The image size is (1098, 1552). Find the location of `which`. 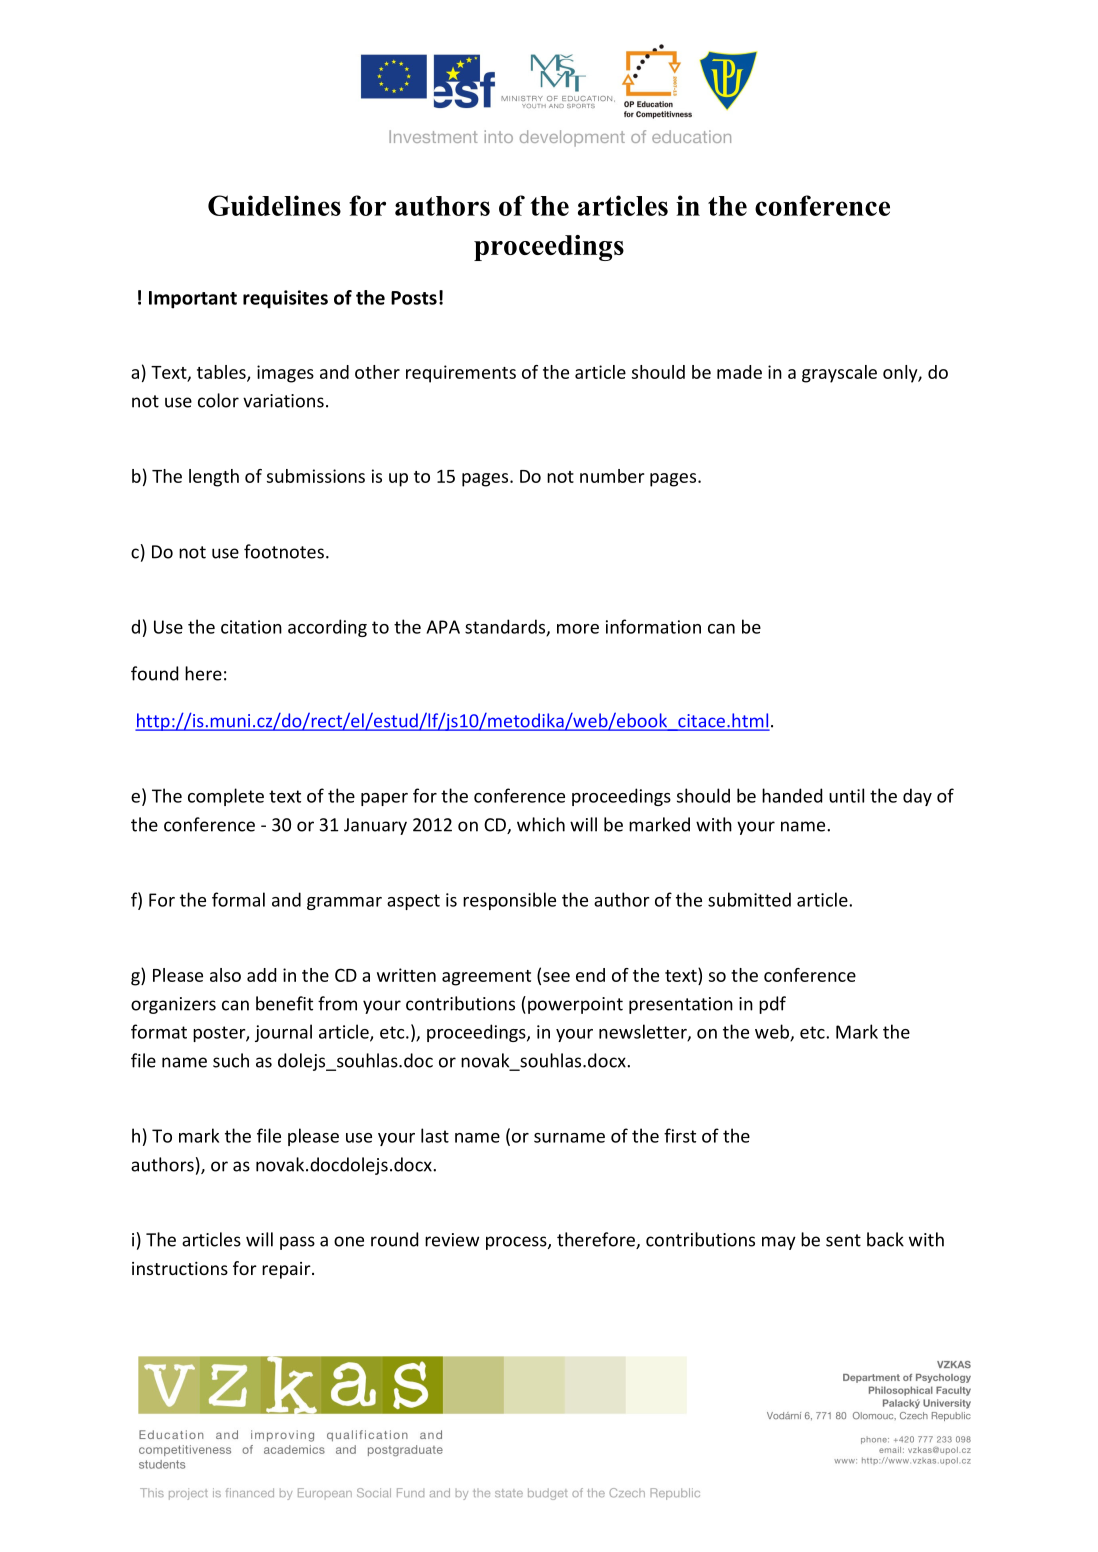

which is located at coordinates (541, 824).
